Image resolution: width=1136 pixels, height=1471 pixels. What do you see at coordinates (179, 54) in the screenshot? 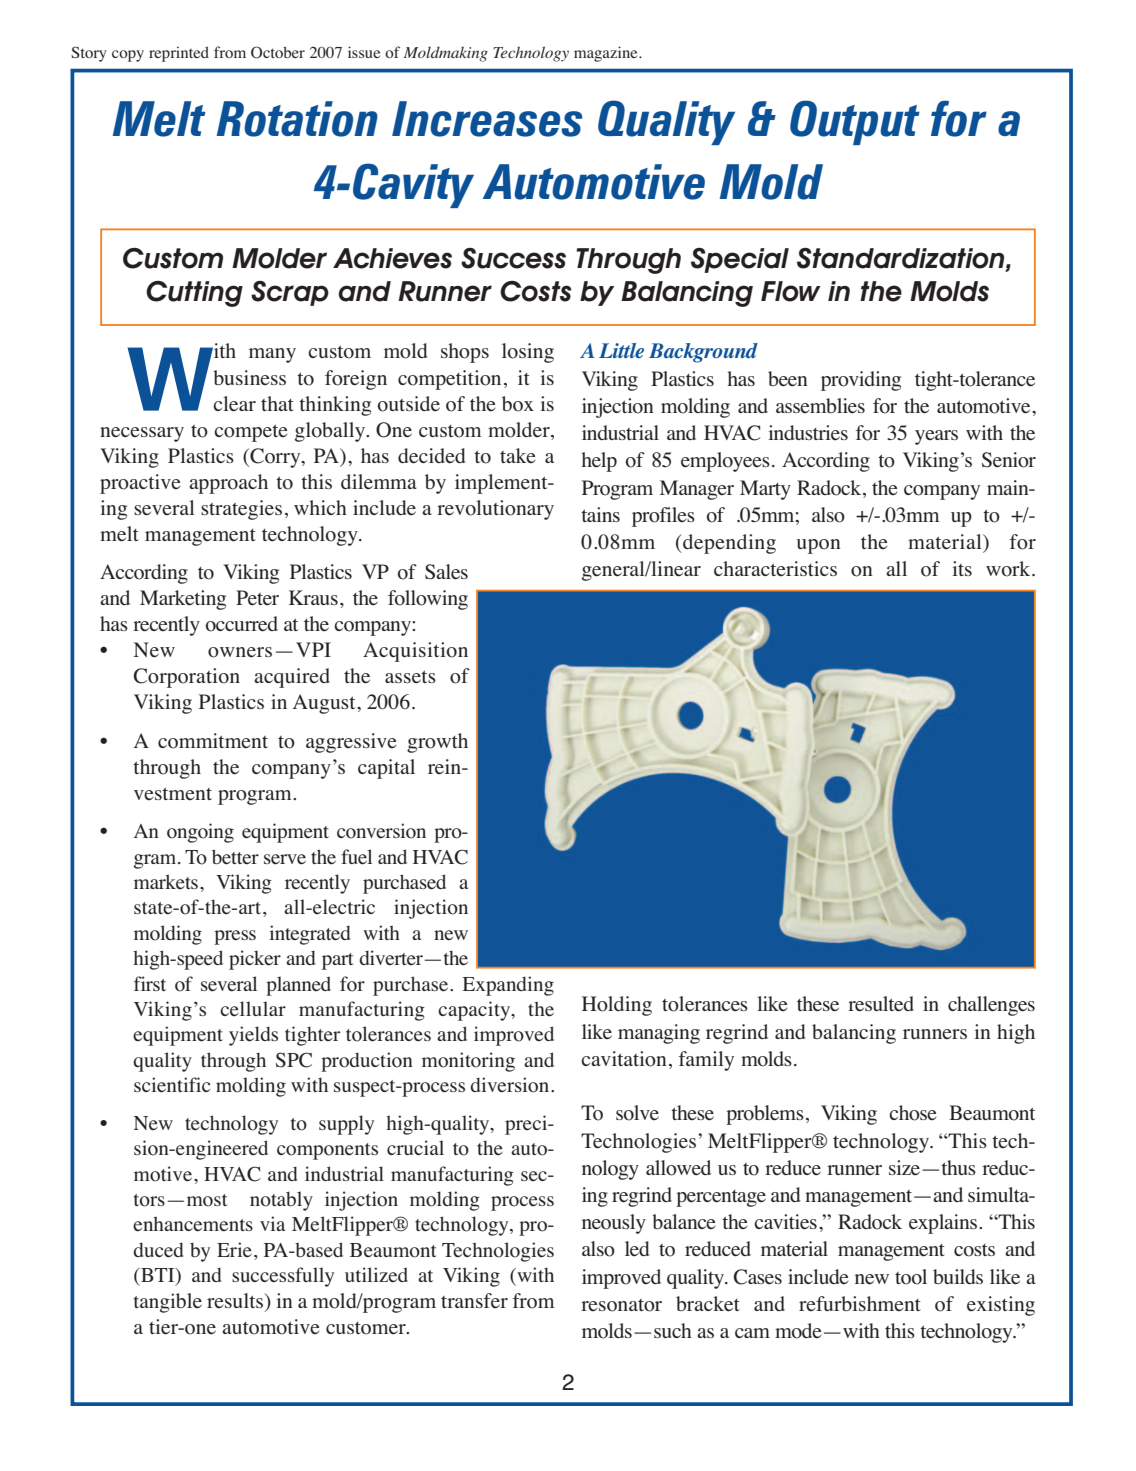
I see `reprinted` at bounding box center [179, 54].
